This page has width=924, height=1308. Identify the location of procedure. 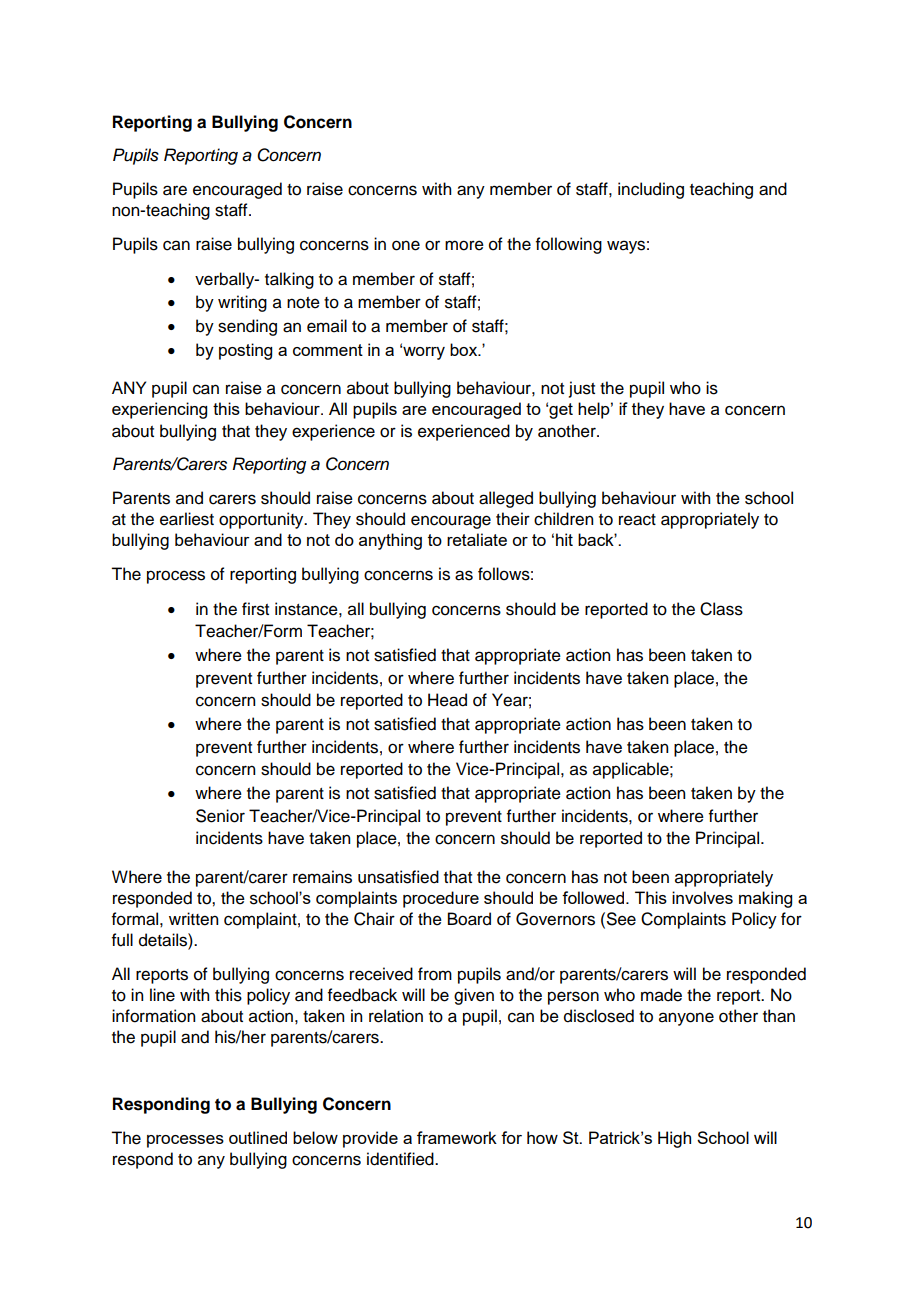
(441, 899).
